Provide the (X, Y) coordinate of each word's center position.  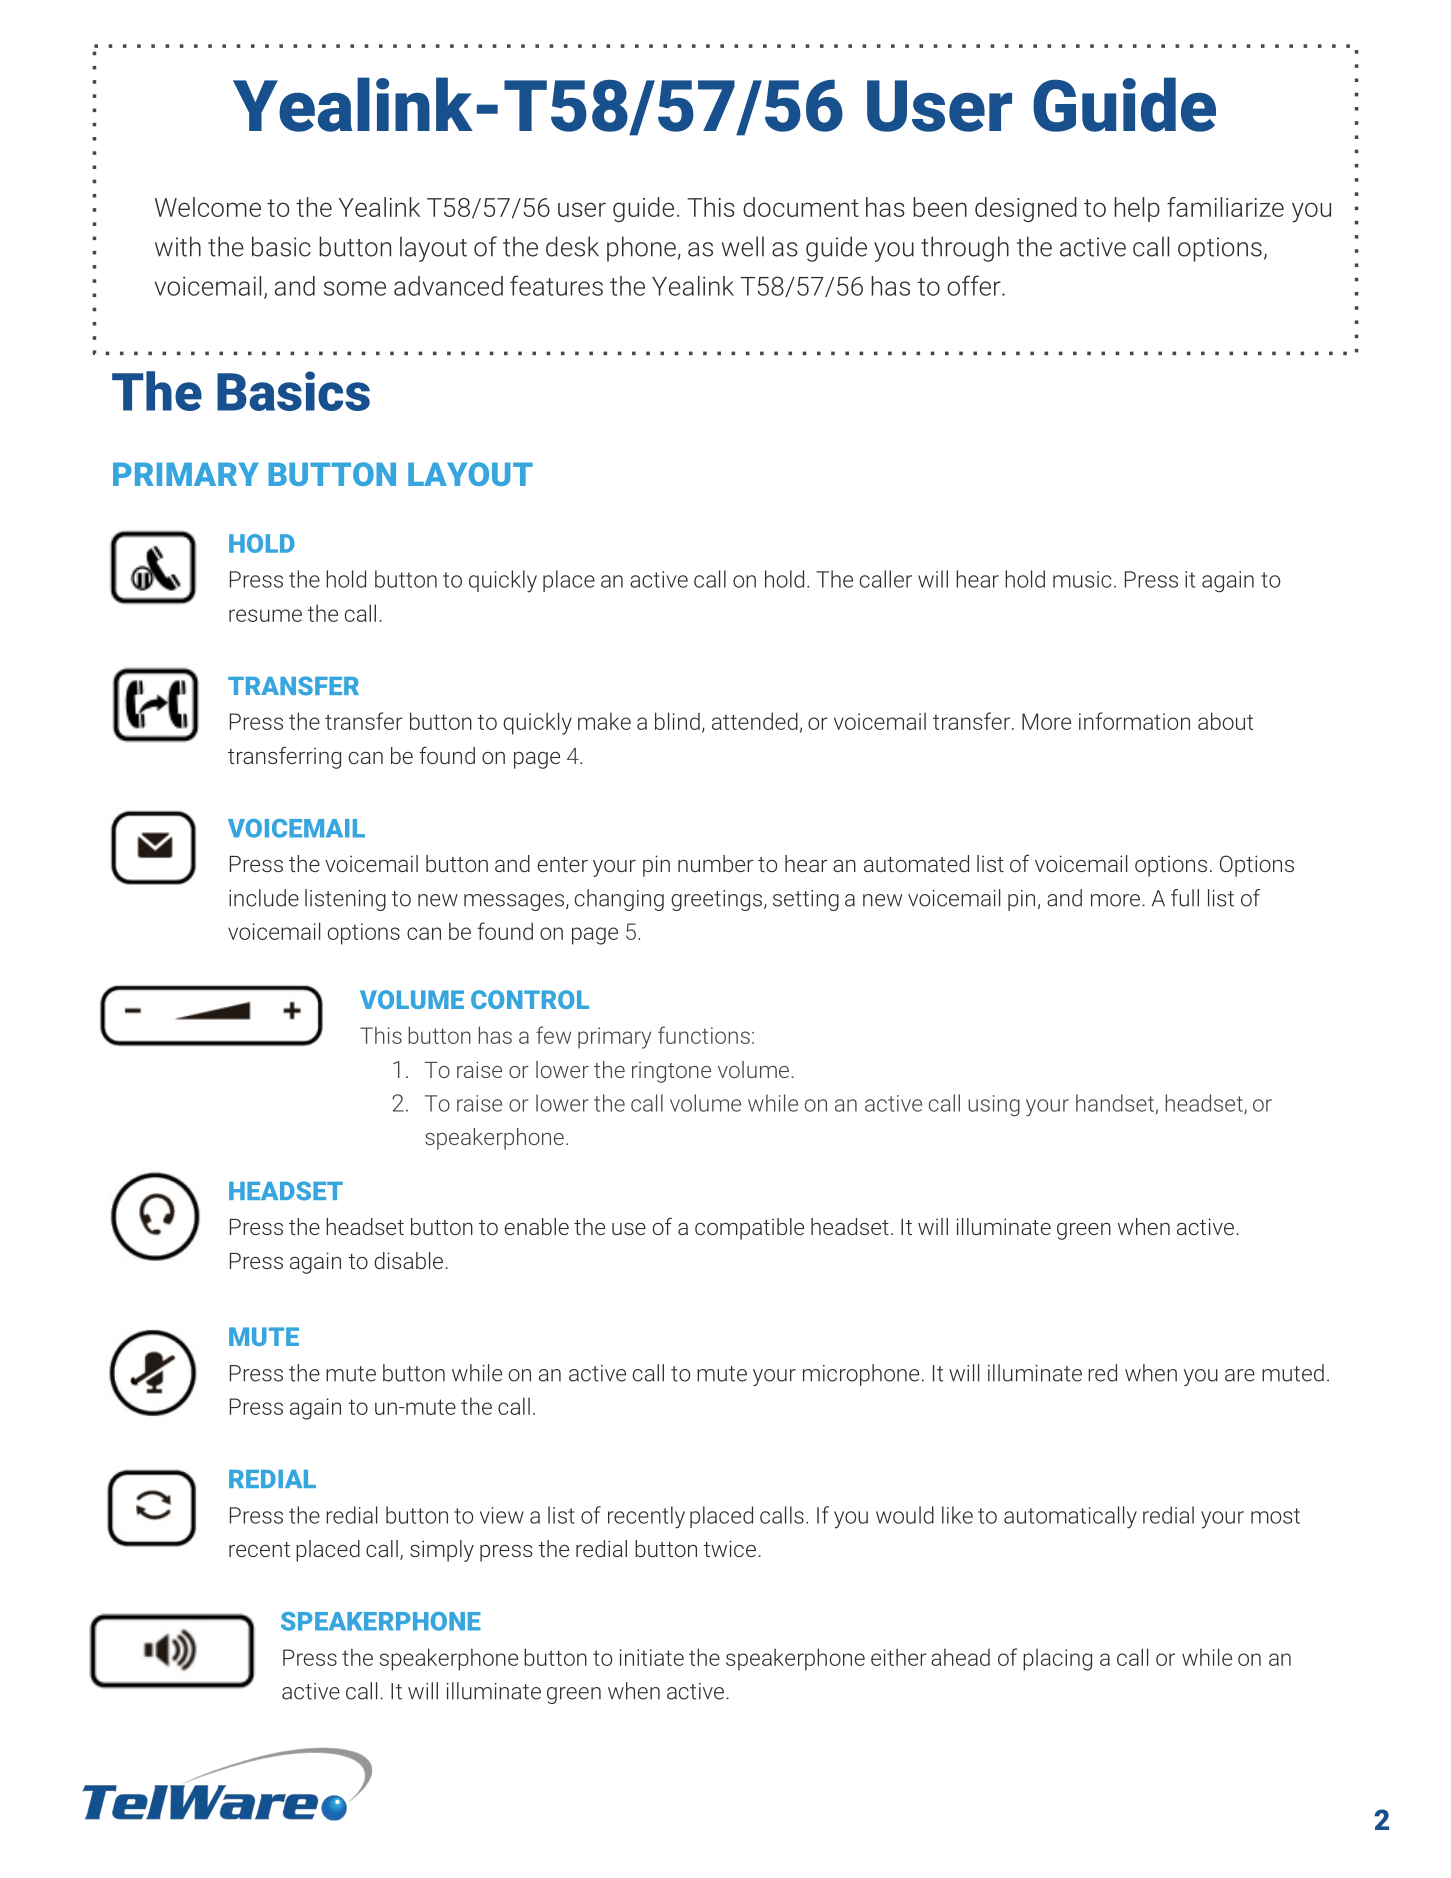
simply (442, 1551)
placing (1057, 1659)
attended (755, 721)
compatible (749, 1229)
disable (408, 1260)
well (743, 246)
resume (265, 615)
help (1137, 209)
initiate (652, 1657)
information (1134, 721)
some (355, 288)
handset (1116, 1104)
